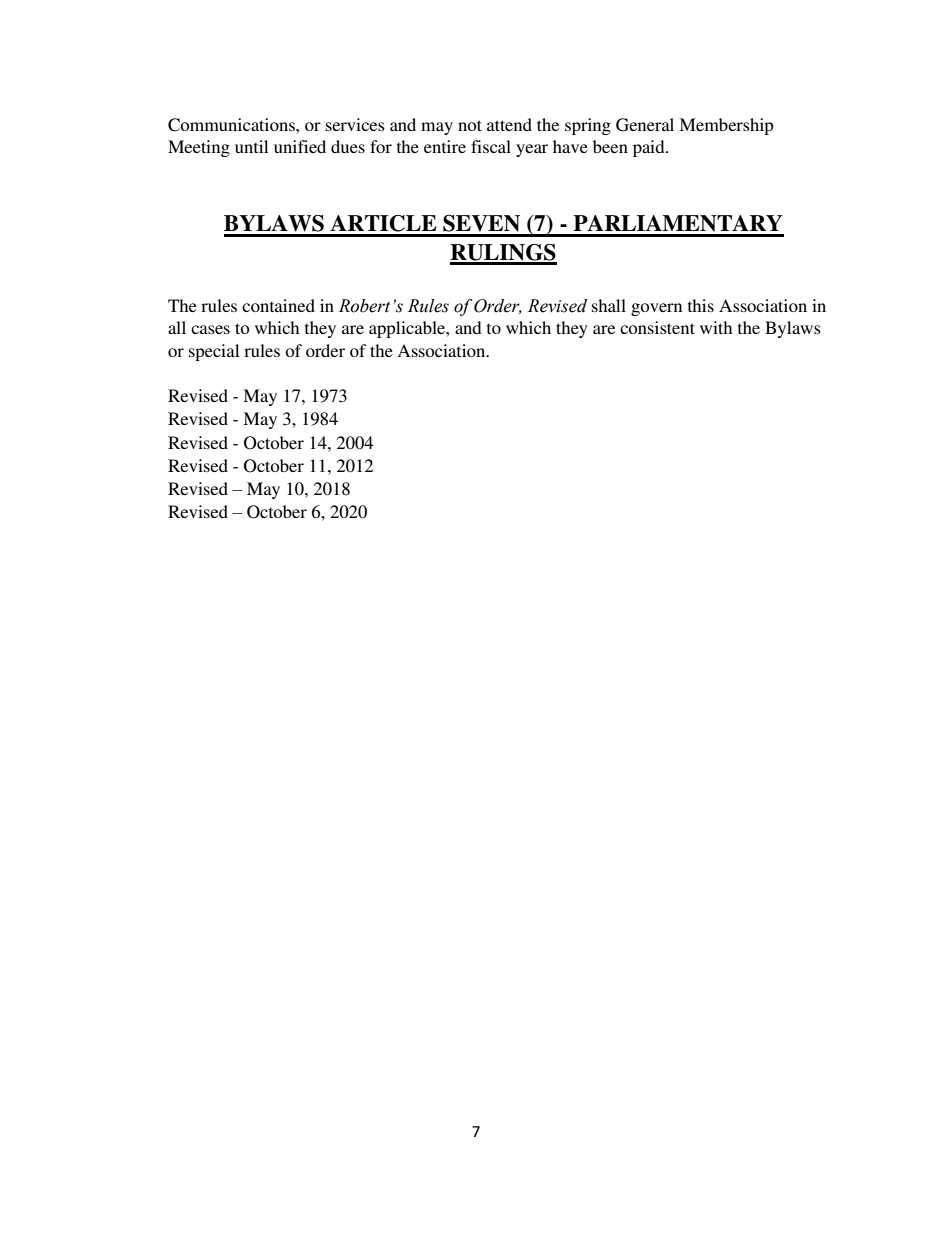 The image size is (952, 1233). Describe the element at coordinates (610, 146) in the page. I see `been` at that location.
